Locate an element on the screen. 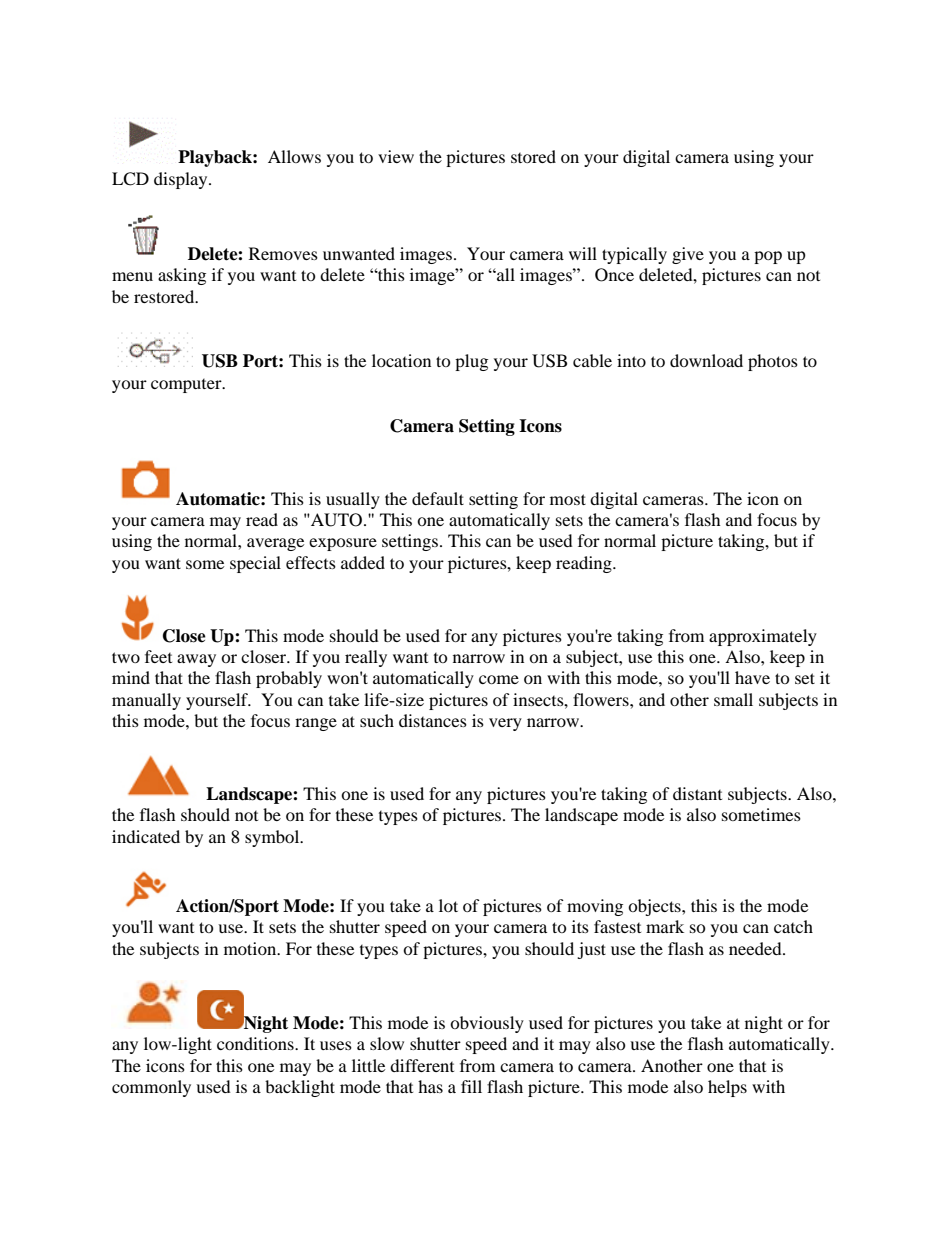 This screenshot has width=952, height=1233. give is located at coordinates (688, 255).
